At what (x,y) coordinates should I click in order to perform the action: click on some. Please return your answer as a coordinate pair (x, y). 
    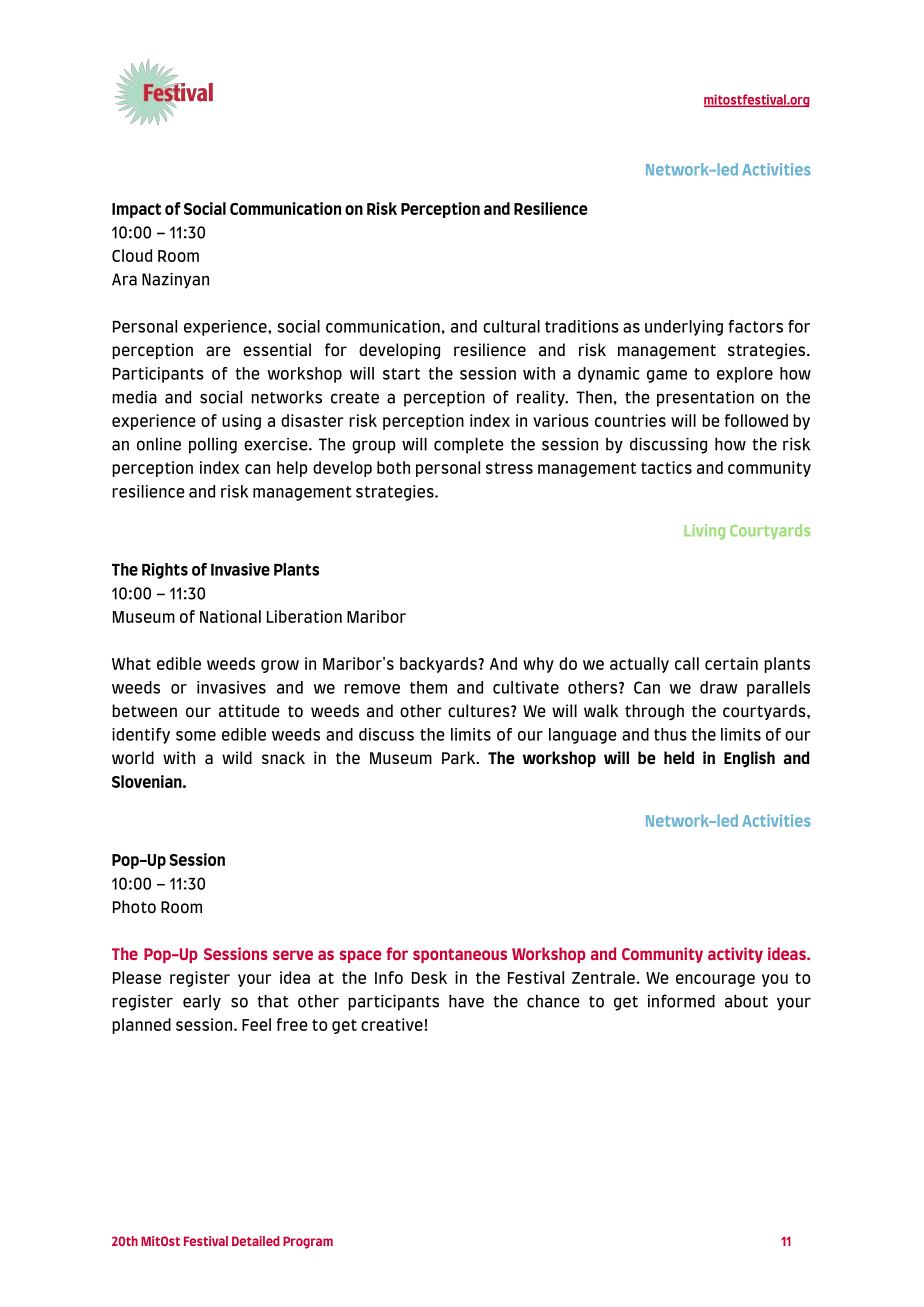
    Looking at the image, I should click on (196, 736).
